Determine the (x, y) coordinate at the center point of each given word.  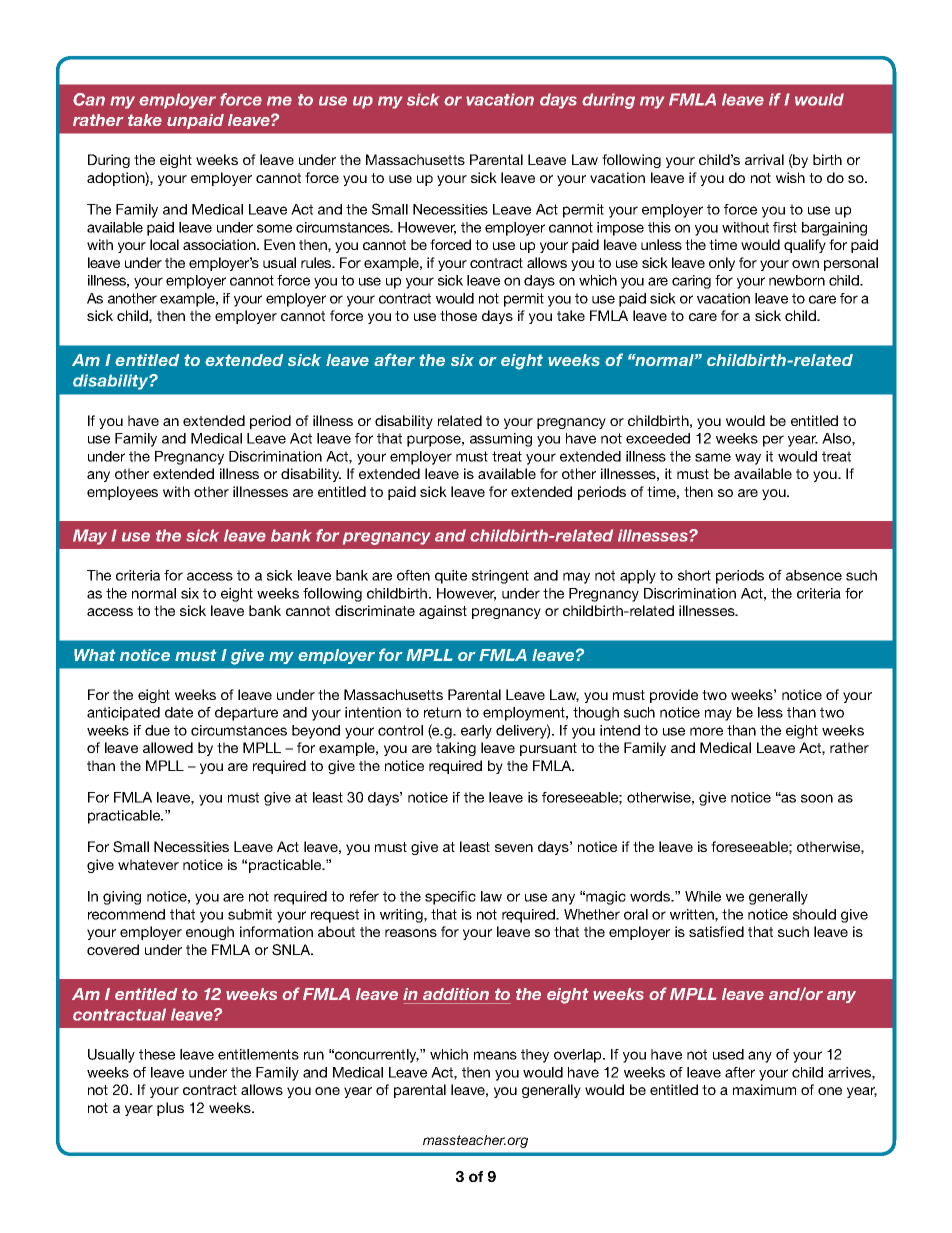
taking (456, 749)
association (220, 244)
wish (790, 177)
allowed (168, 747)
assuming (501, 440)
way (748, 459)
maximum (764, 1089)
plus (170, 1109)
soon (817, 798)
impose (620, 229)
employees (122, 493)
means (495, 1055)
